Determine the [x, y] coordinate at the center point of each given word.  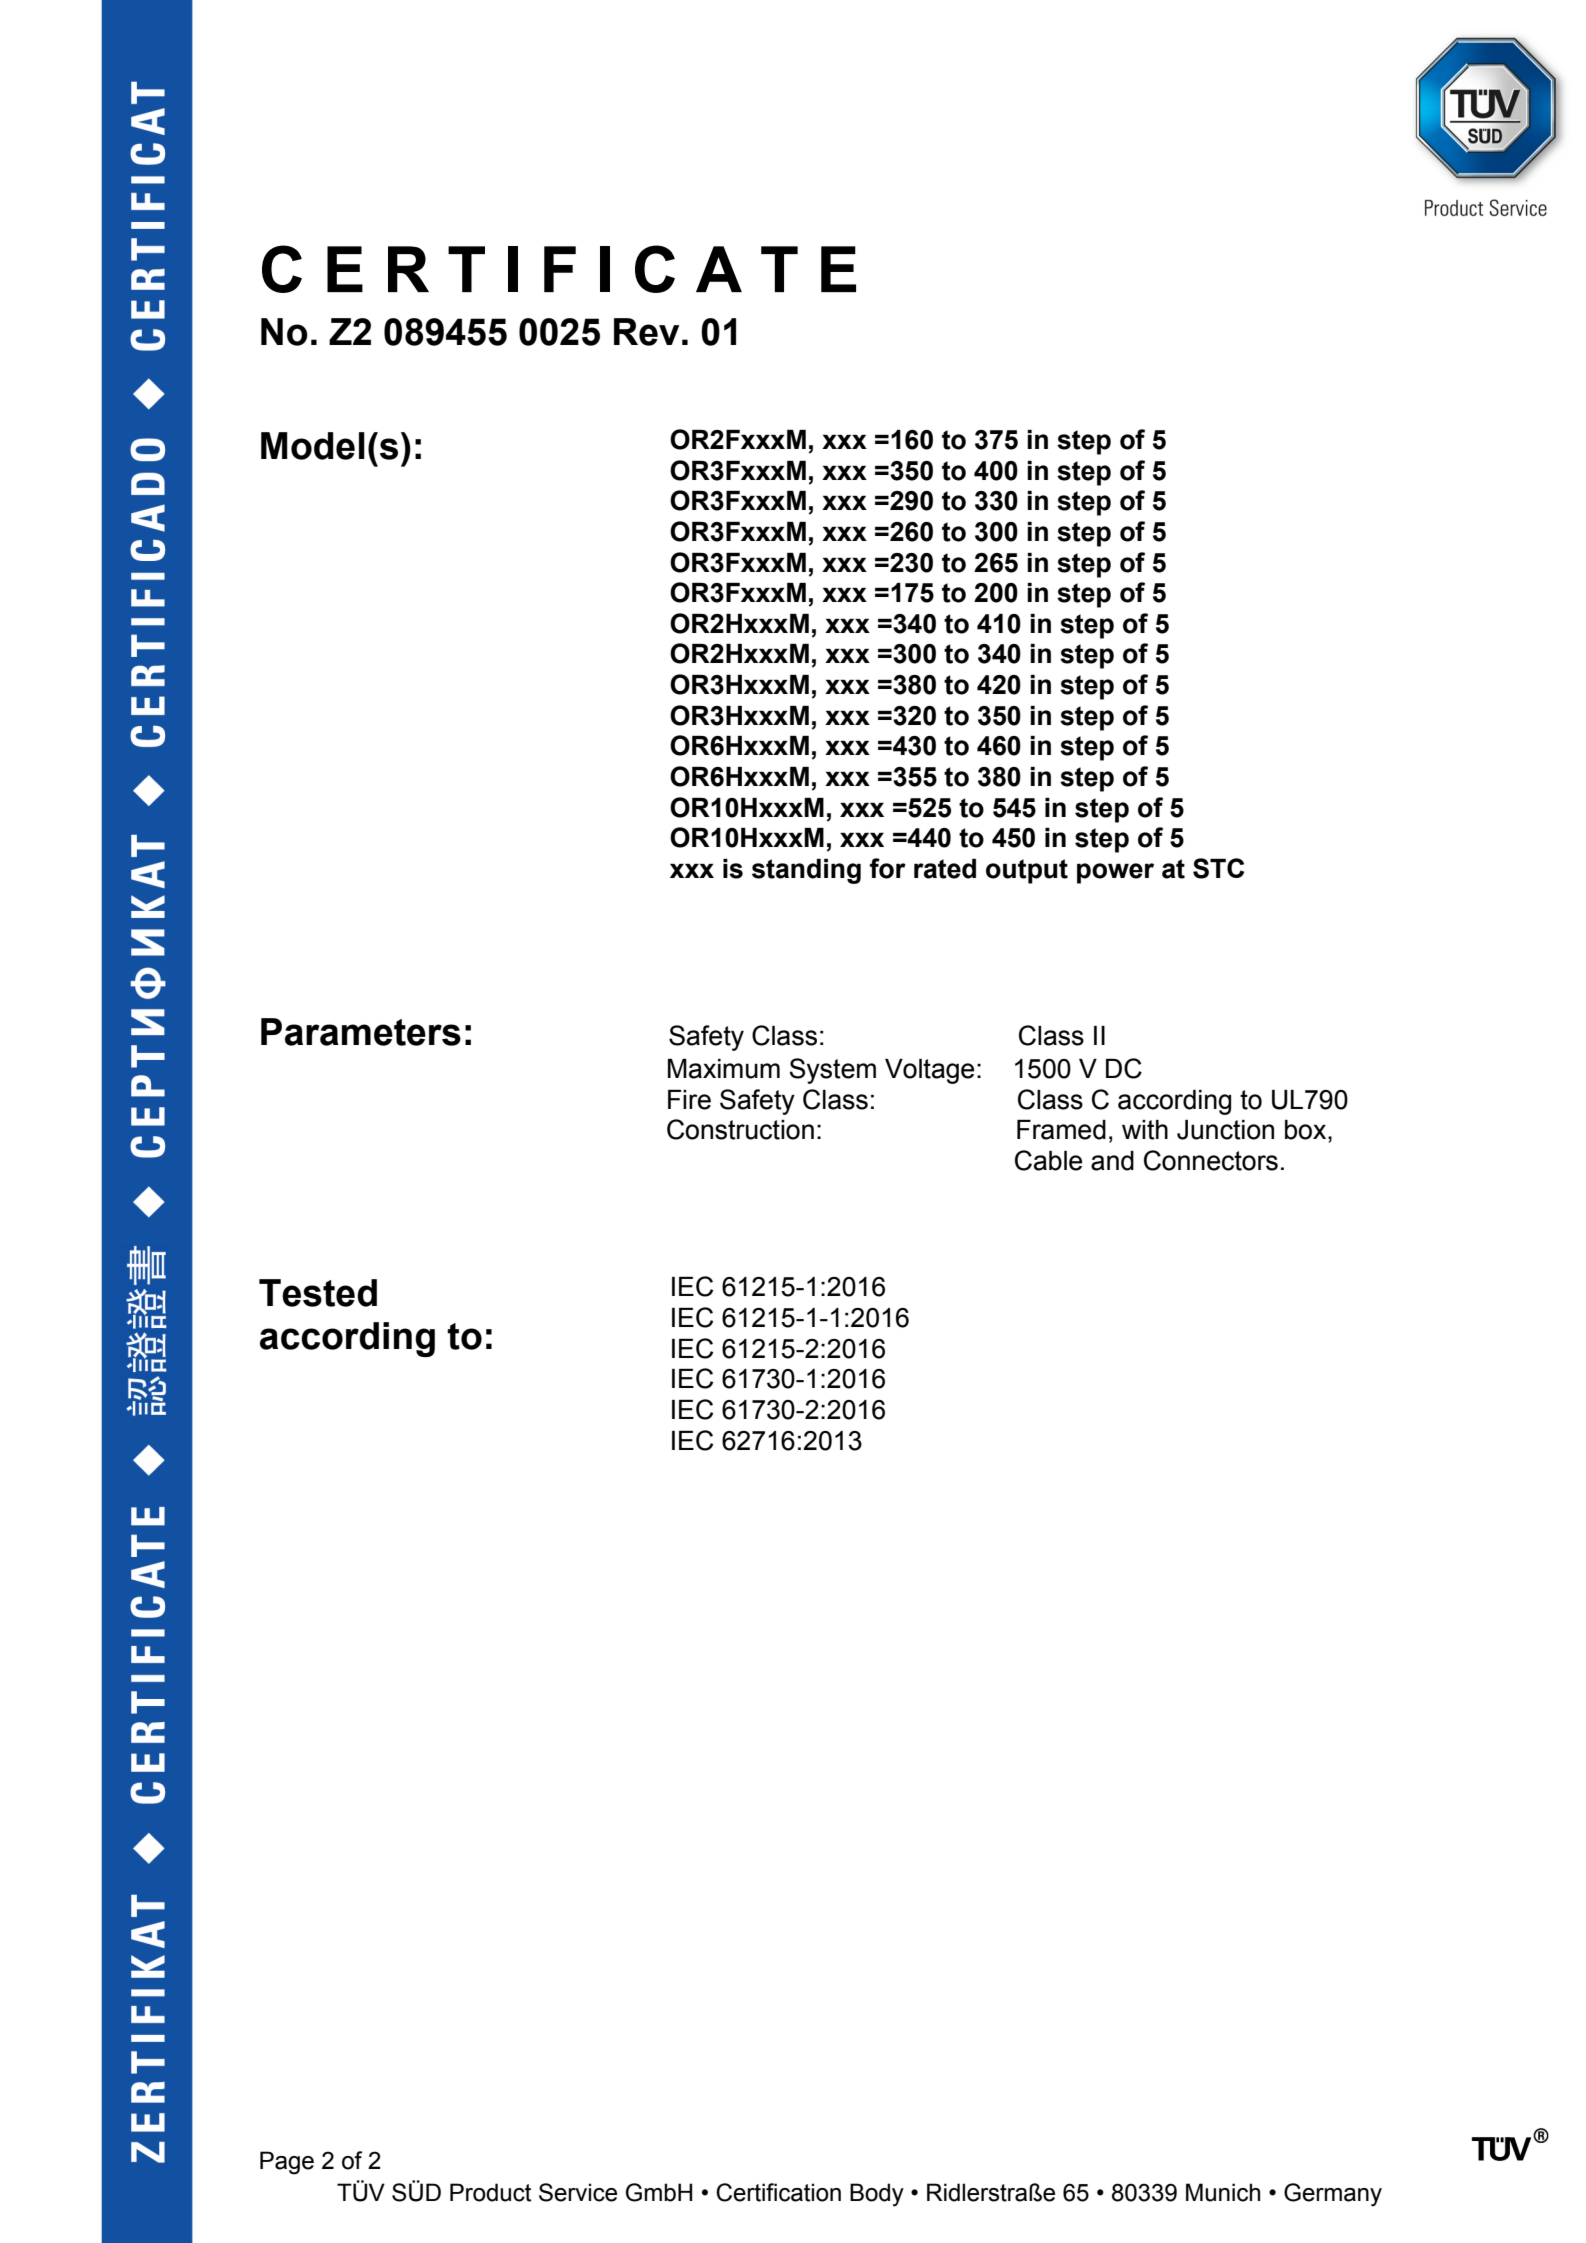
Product [490, 2192]
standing [806, 871]
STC [1218, 868]
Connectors [1211, 1160]
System [833, 1071]
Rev [646, 332]
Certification [778, 2192]
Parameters [361, 1032]
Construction [740, 1129]
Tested [318, 1293]
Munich [1223, 2192]
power [1115, 873]
